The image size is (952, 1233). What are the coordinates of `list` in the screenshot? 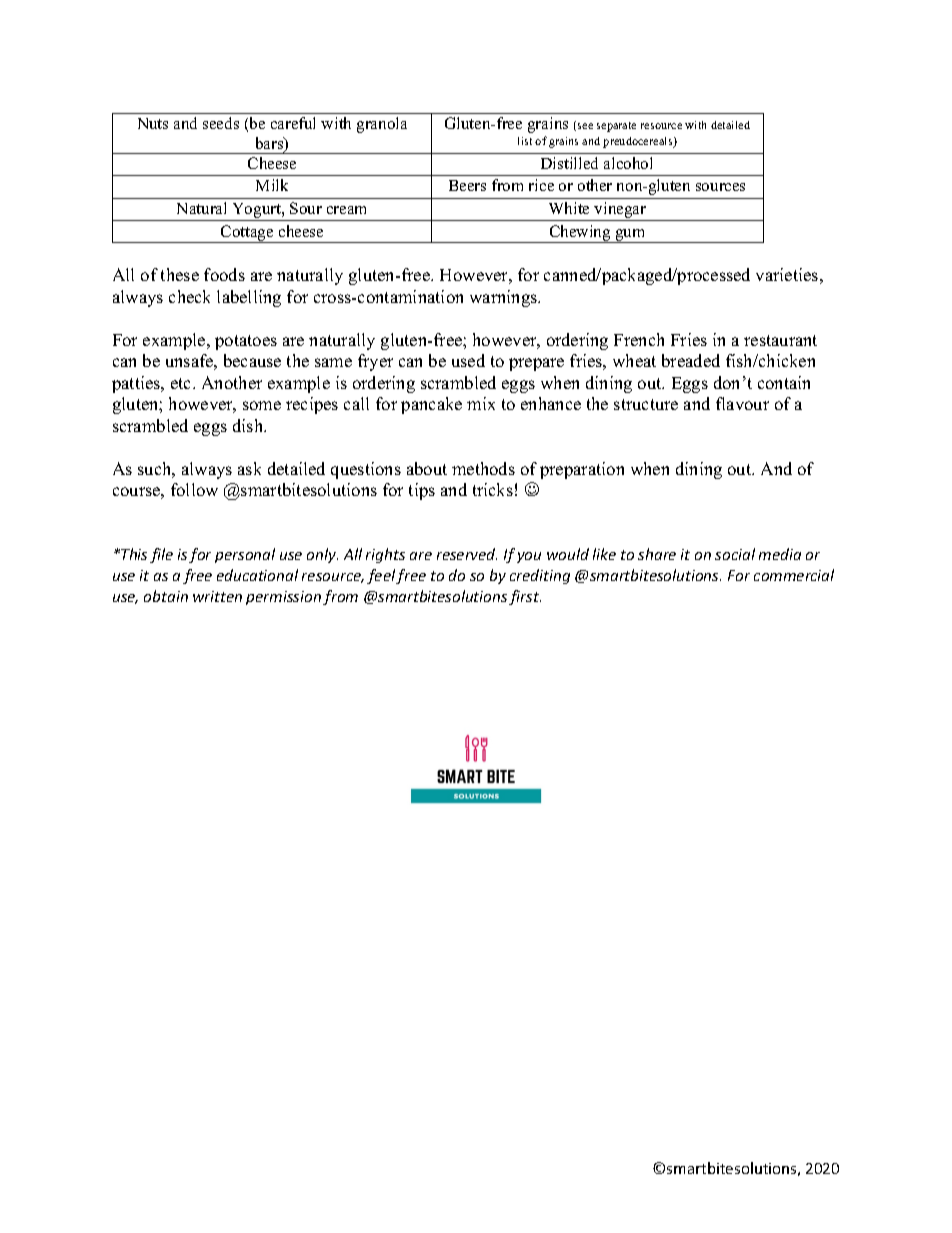 It's located at (525, 141).
